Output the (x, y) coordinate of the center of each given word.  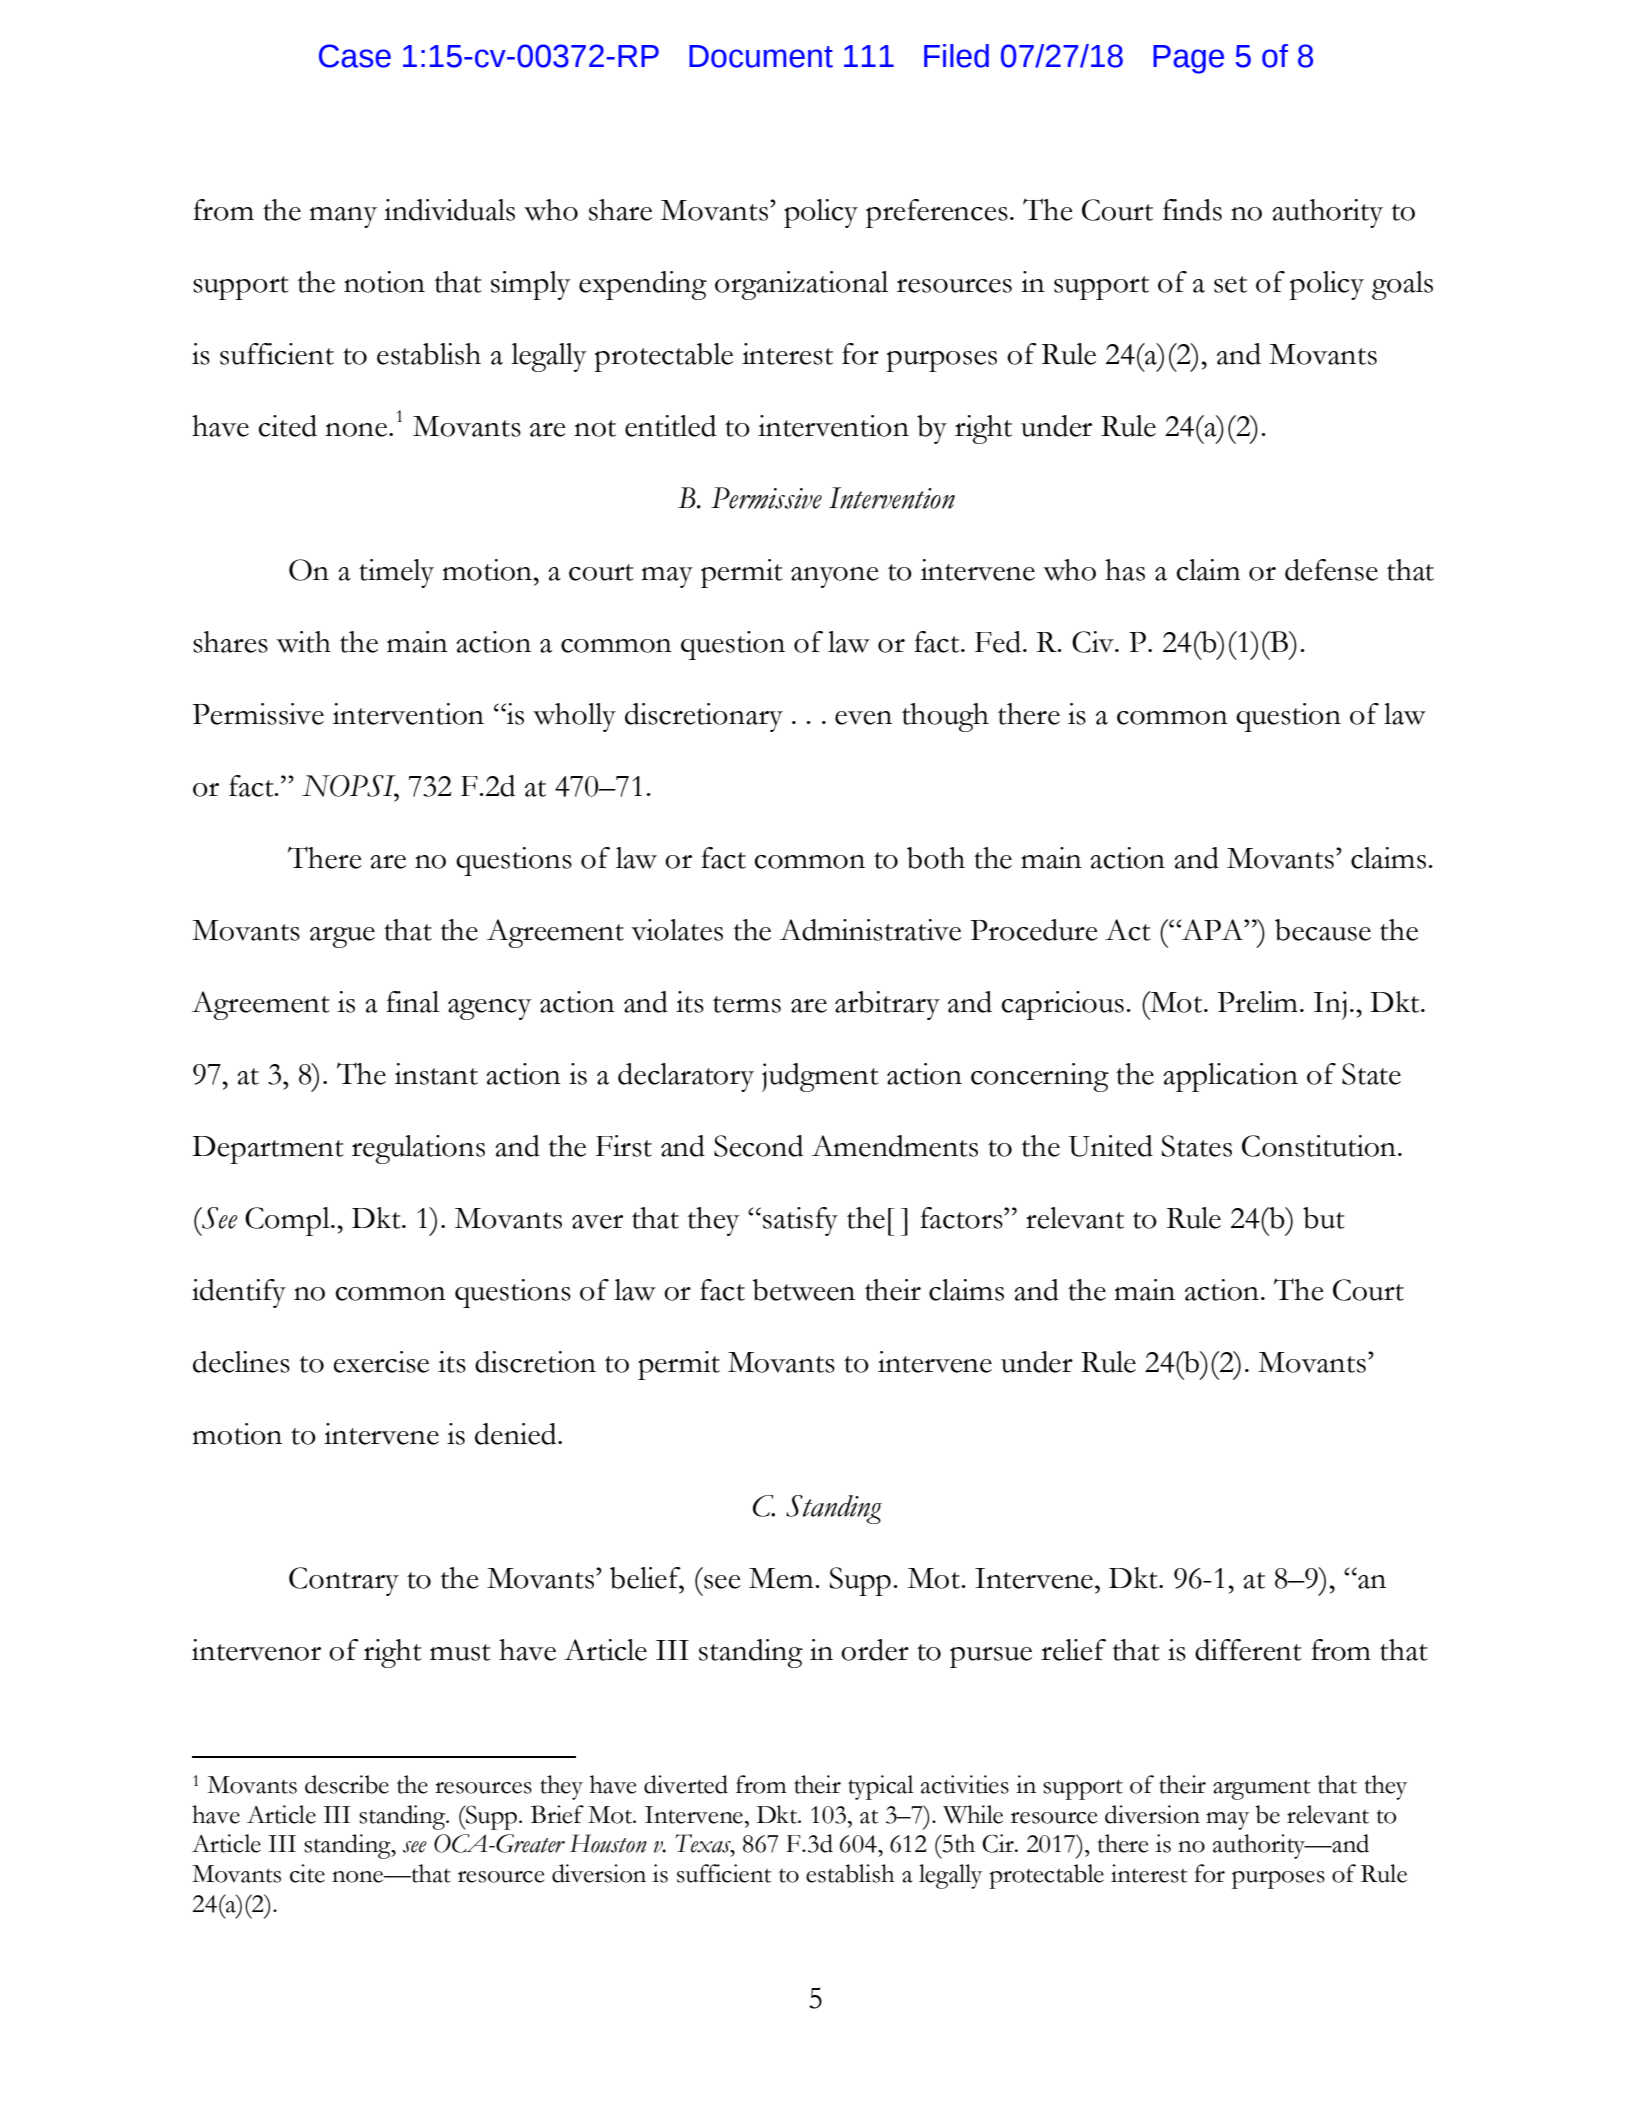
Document (761, 56)
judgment (820, 1077)
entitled (670, 426)
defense (1331, 570)
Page (1188, 59)
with (303, 642)
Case (355, 56)
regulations (418, 1149)
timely (396, 573)
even (863, 718)
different (1248, 1650)
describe (347, 1784)
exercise (381, 1362)
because (1323, 930)
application (1230, 1077)
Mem (782, 1578)
